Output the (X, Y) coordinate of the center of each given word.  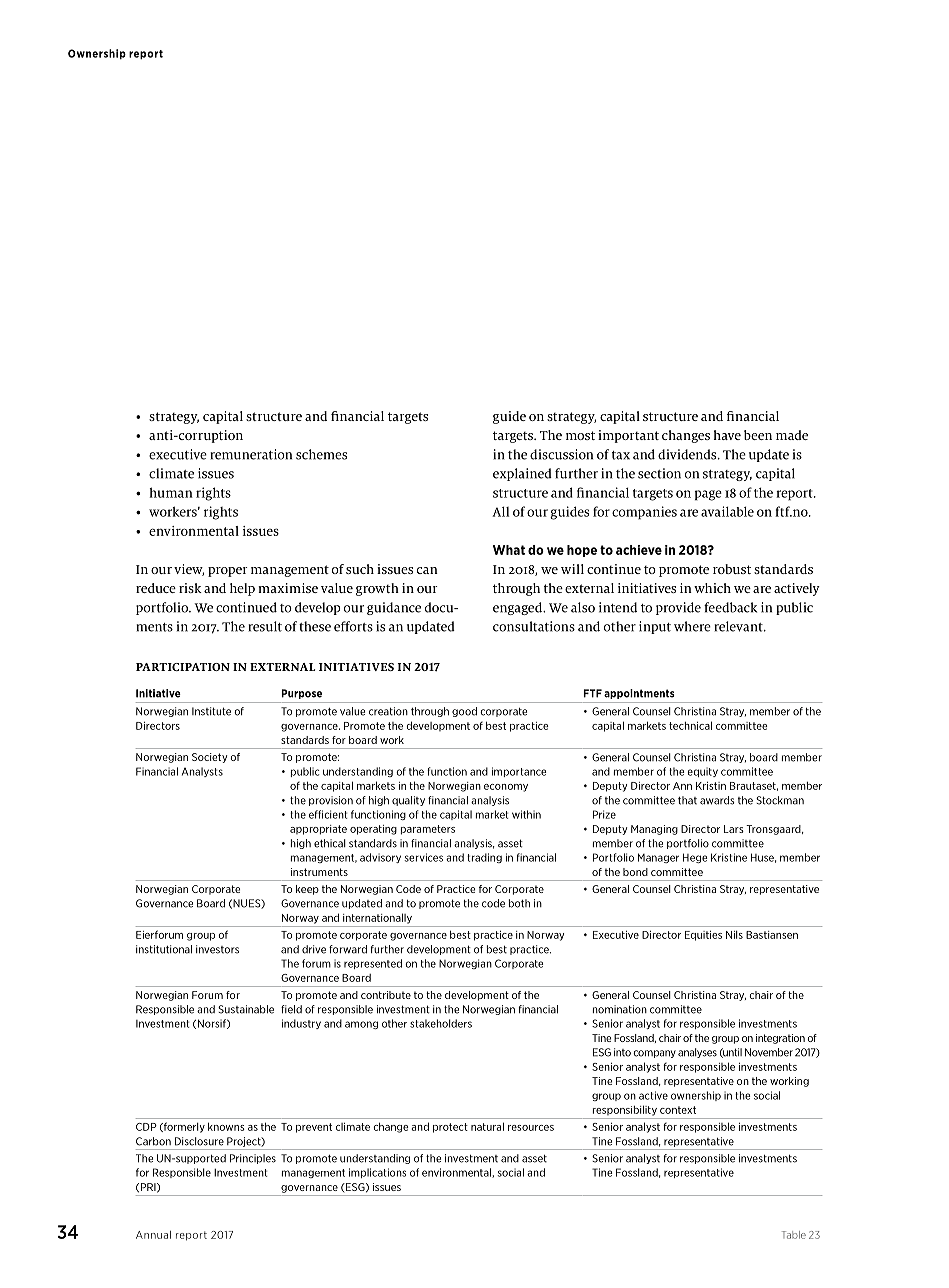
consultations (534, 626)
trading (484, 858)
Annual (153, 1235)
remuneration (251, 454)
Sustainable (246, 1009)
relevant (739, 626)
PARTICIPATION (183, 667)
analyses (697, 1053)
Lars (734, 829)
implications (377, 1173)
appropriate (318, 830)
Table (794, 1235)
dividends (688, 454)
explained (522, 474)
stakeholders (441, 1023)
